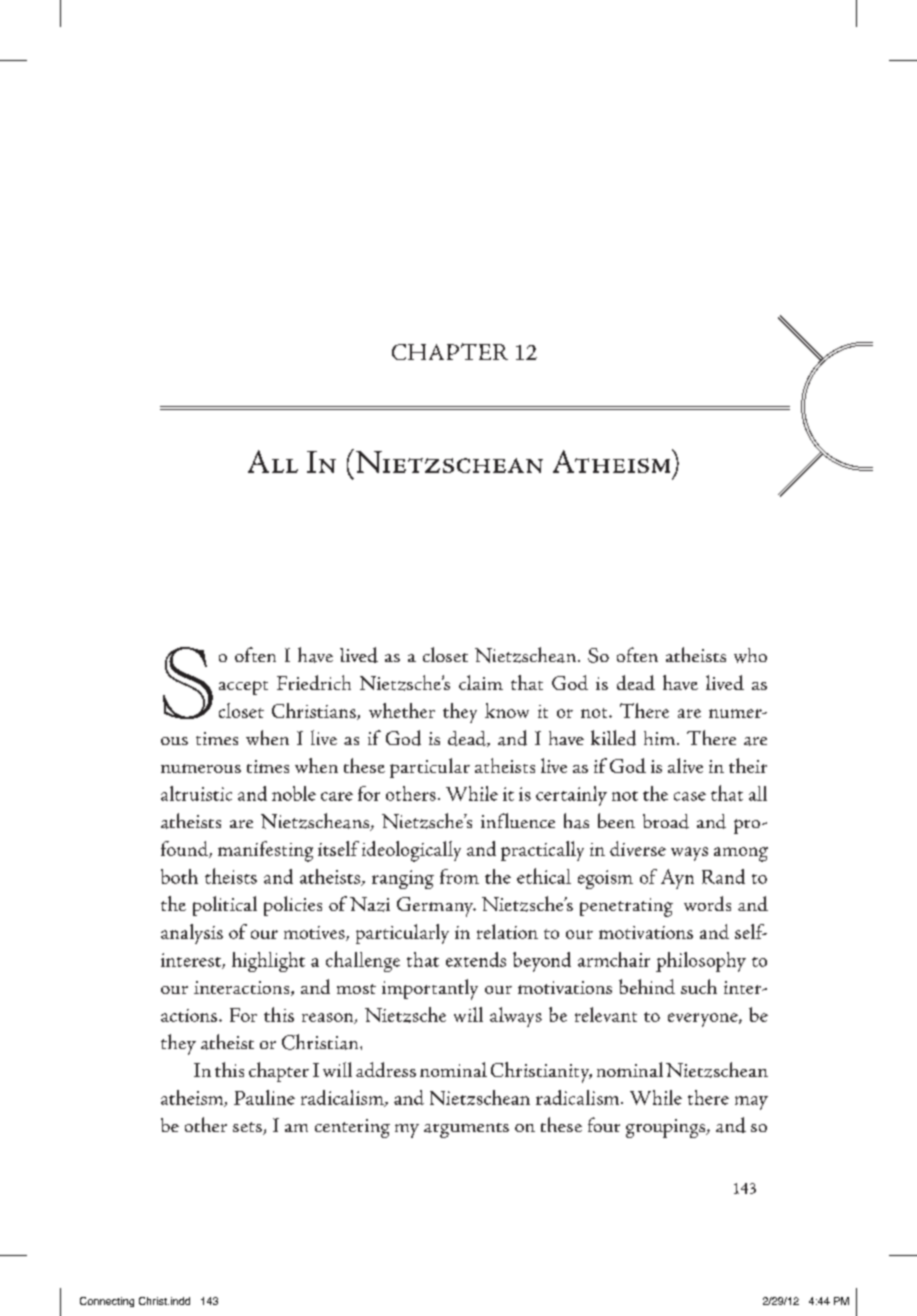 Image resolution: width=917 pixels, height=1316 pixels. What do you see at coordinates (667, 1128) in the screenshot?
I see `groupings` at bounding box center [667, 1128].
